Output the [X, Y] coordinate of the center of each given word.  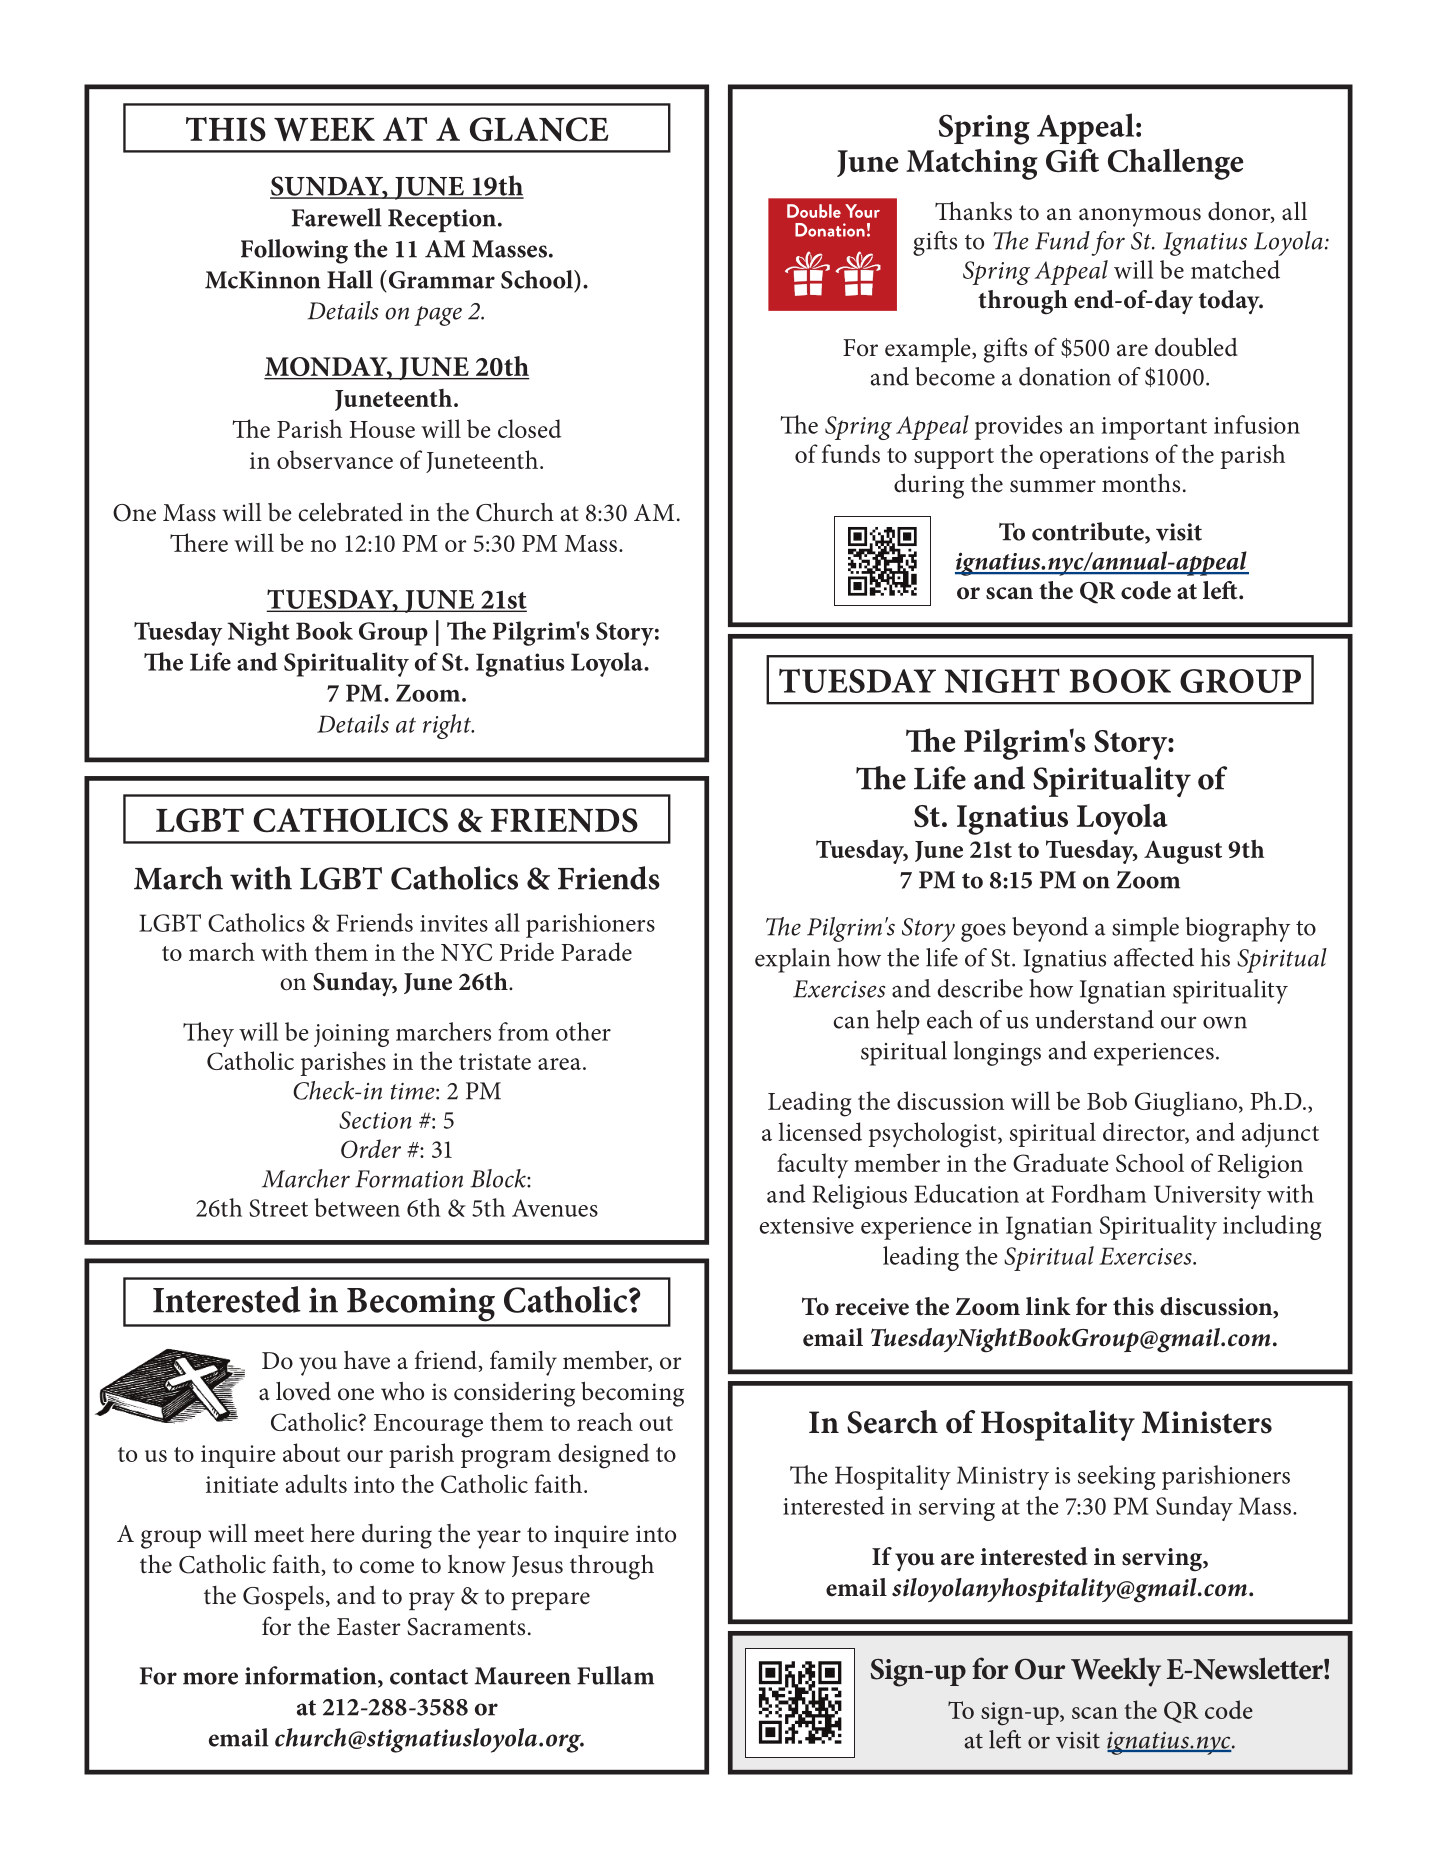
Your [862, 211]
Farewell [337, 217]
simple [1145, 929]
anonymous [1140, 217]
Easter [368, 1627]
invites [454, 923]
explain [793, 960]
